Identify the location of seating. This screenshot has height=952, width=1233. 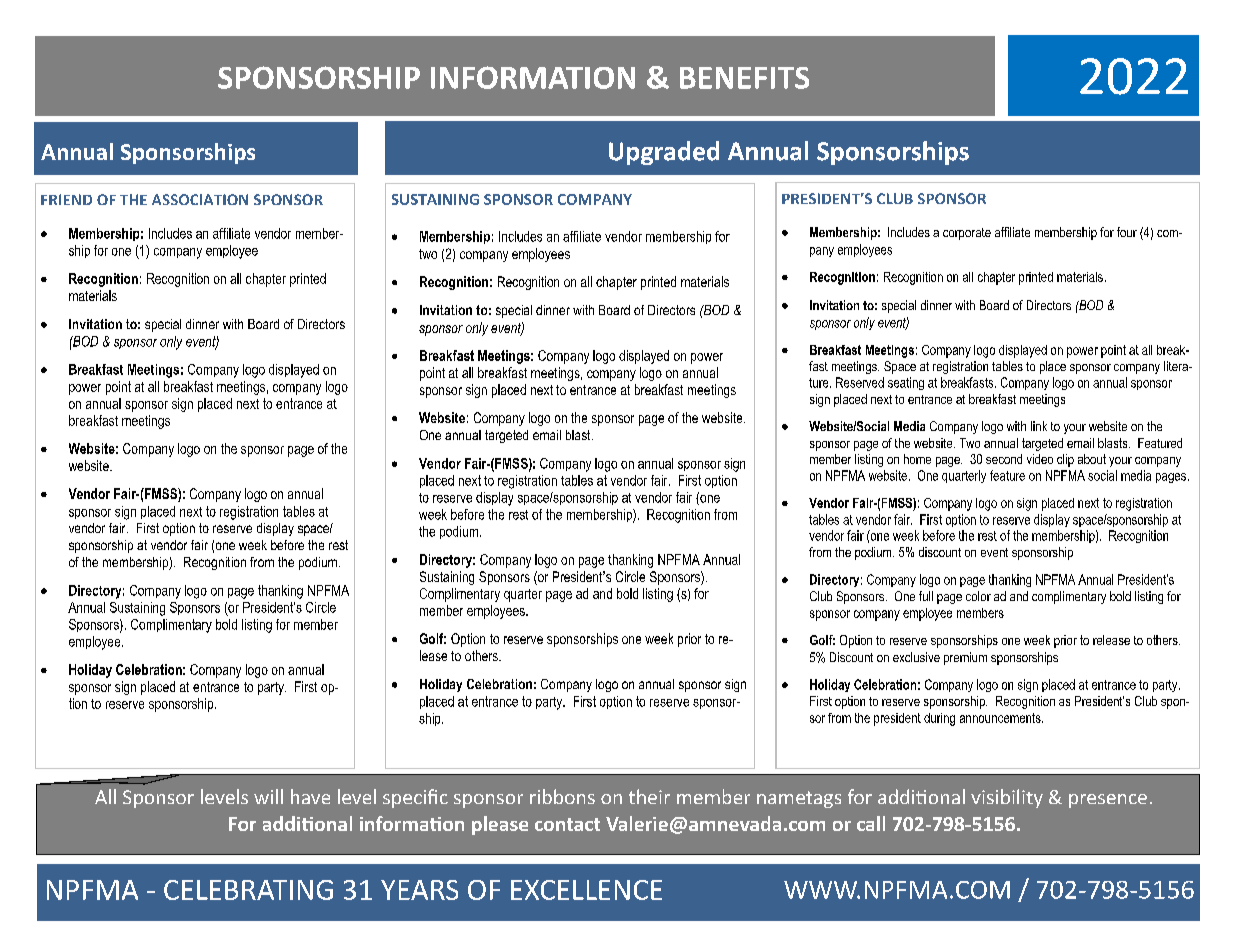
(906, 383).
